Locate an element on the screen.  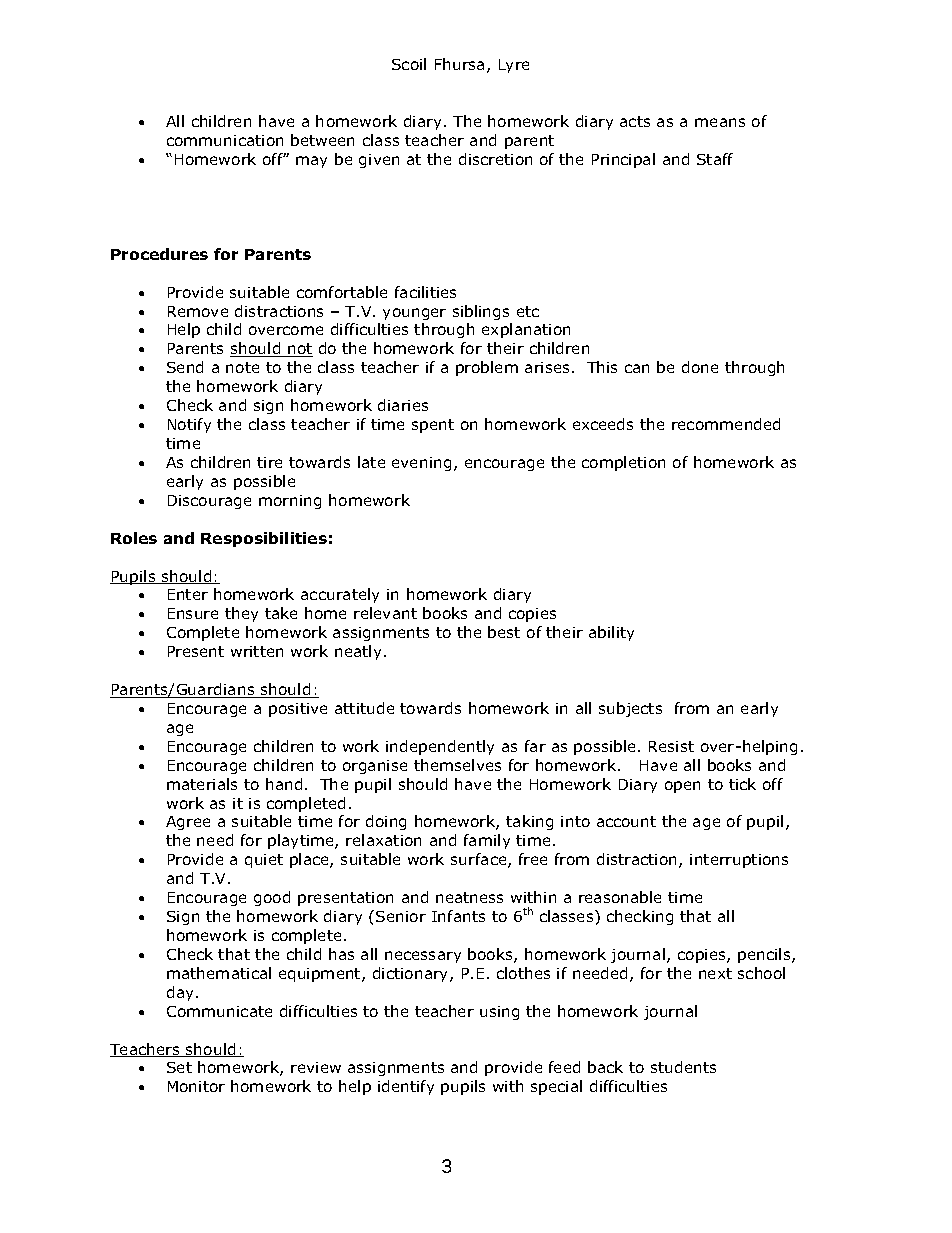
means is located at coordinates (720, 122).
